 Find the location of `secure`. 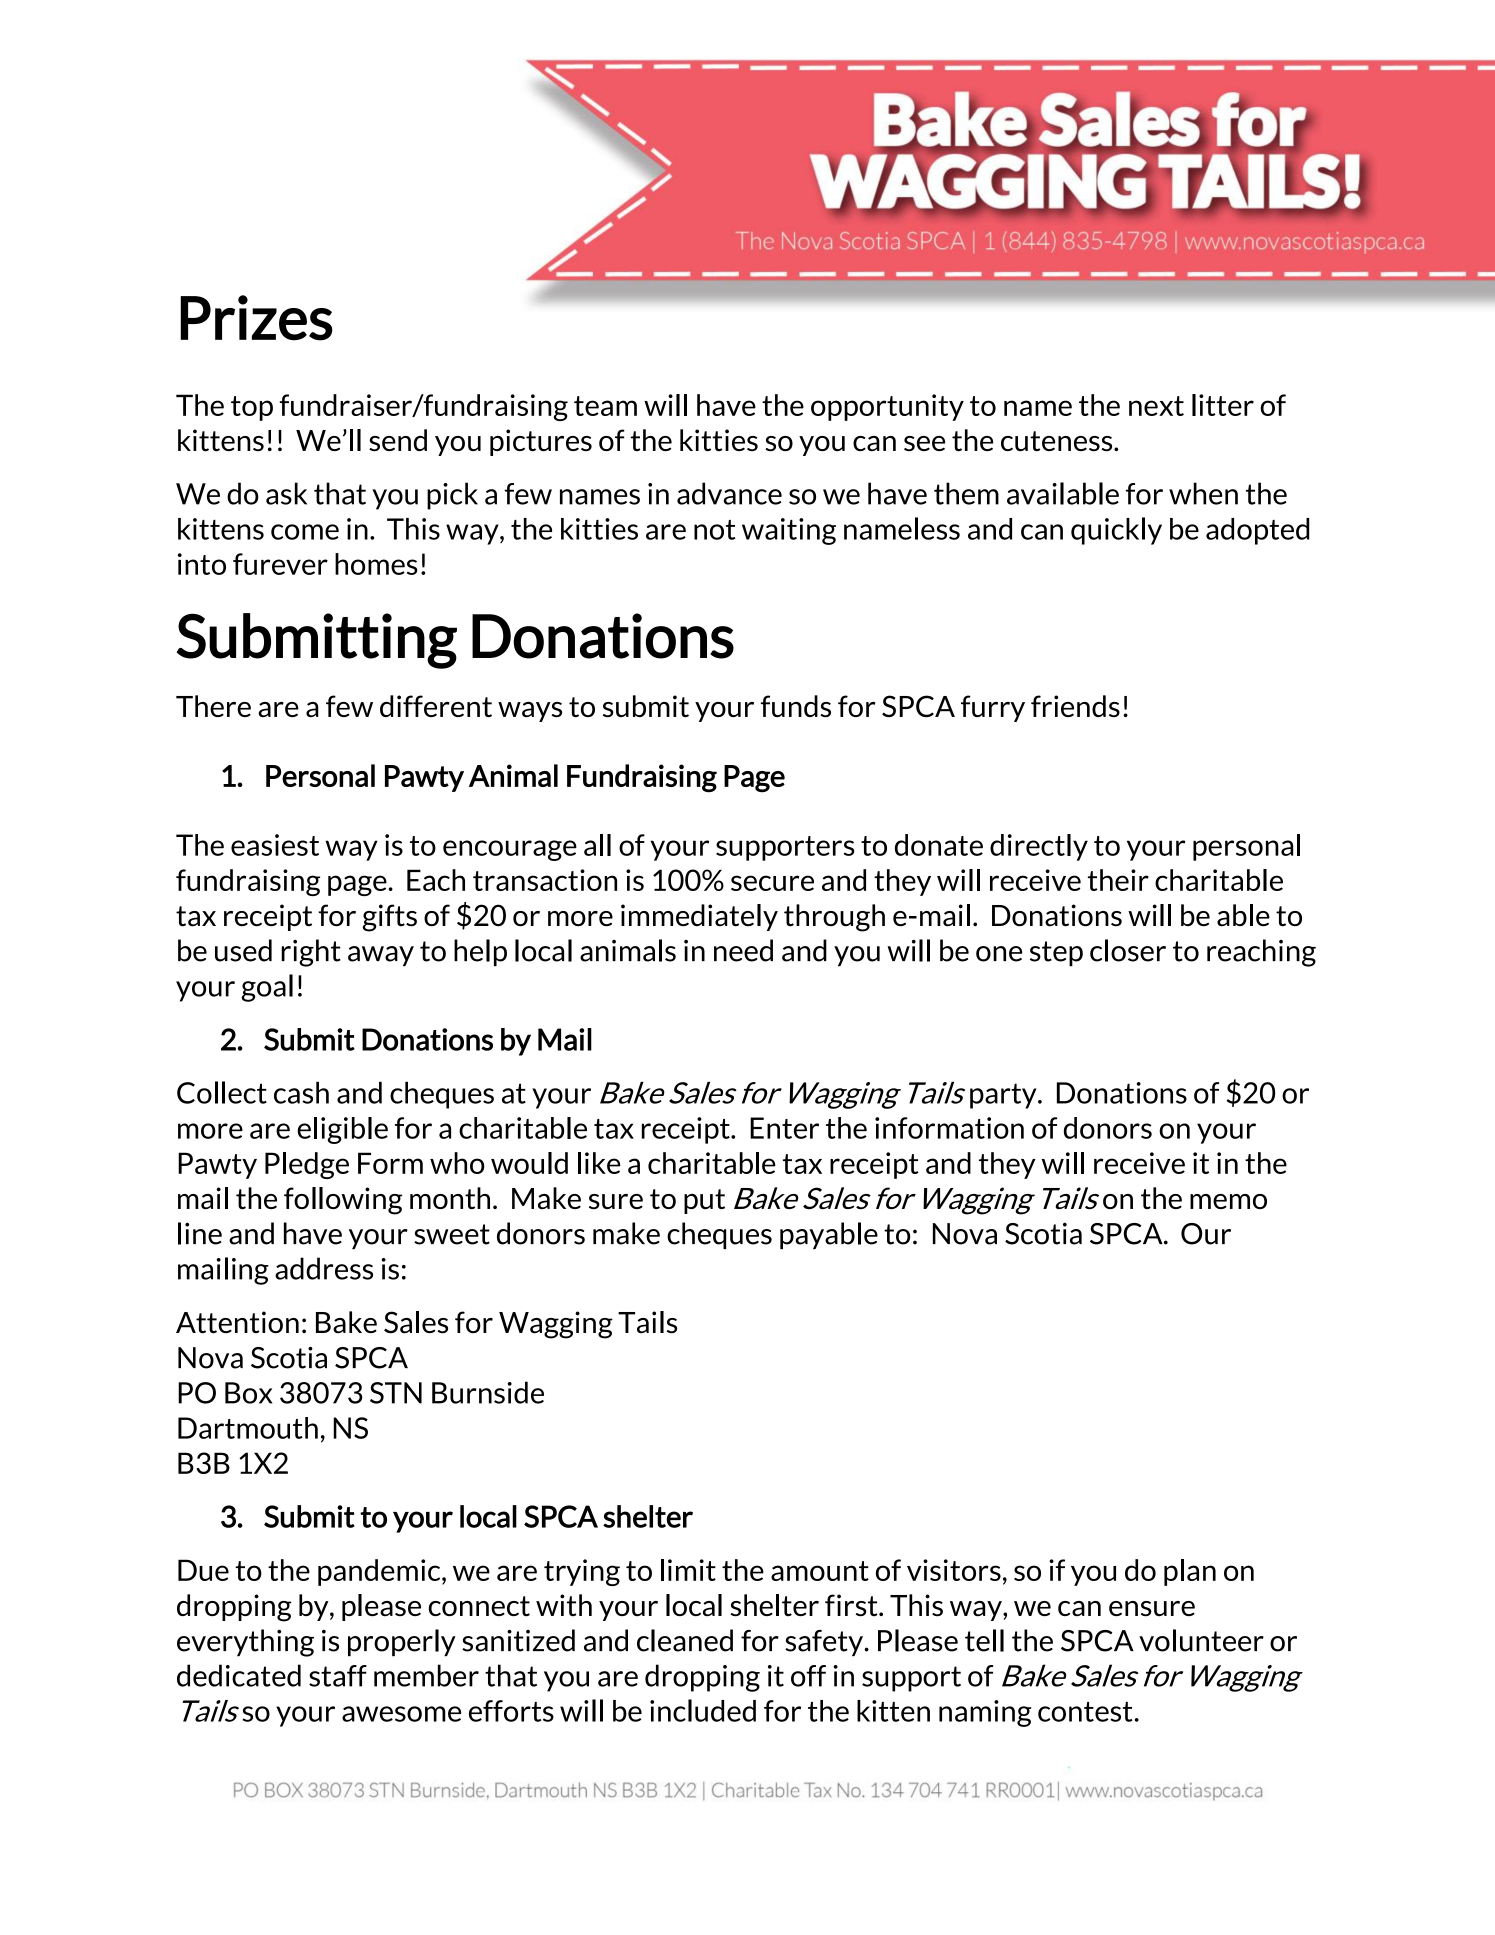

secure is located at coordinates (772, 883).
